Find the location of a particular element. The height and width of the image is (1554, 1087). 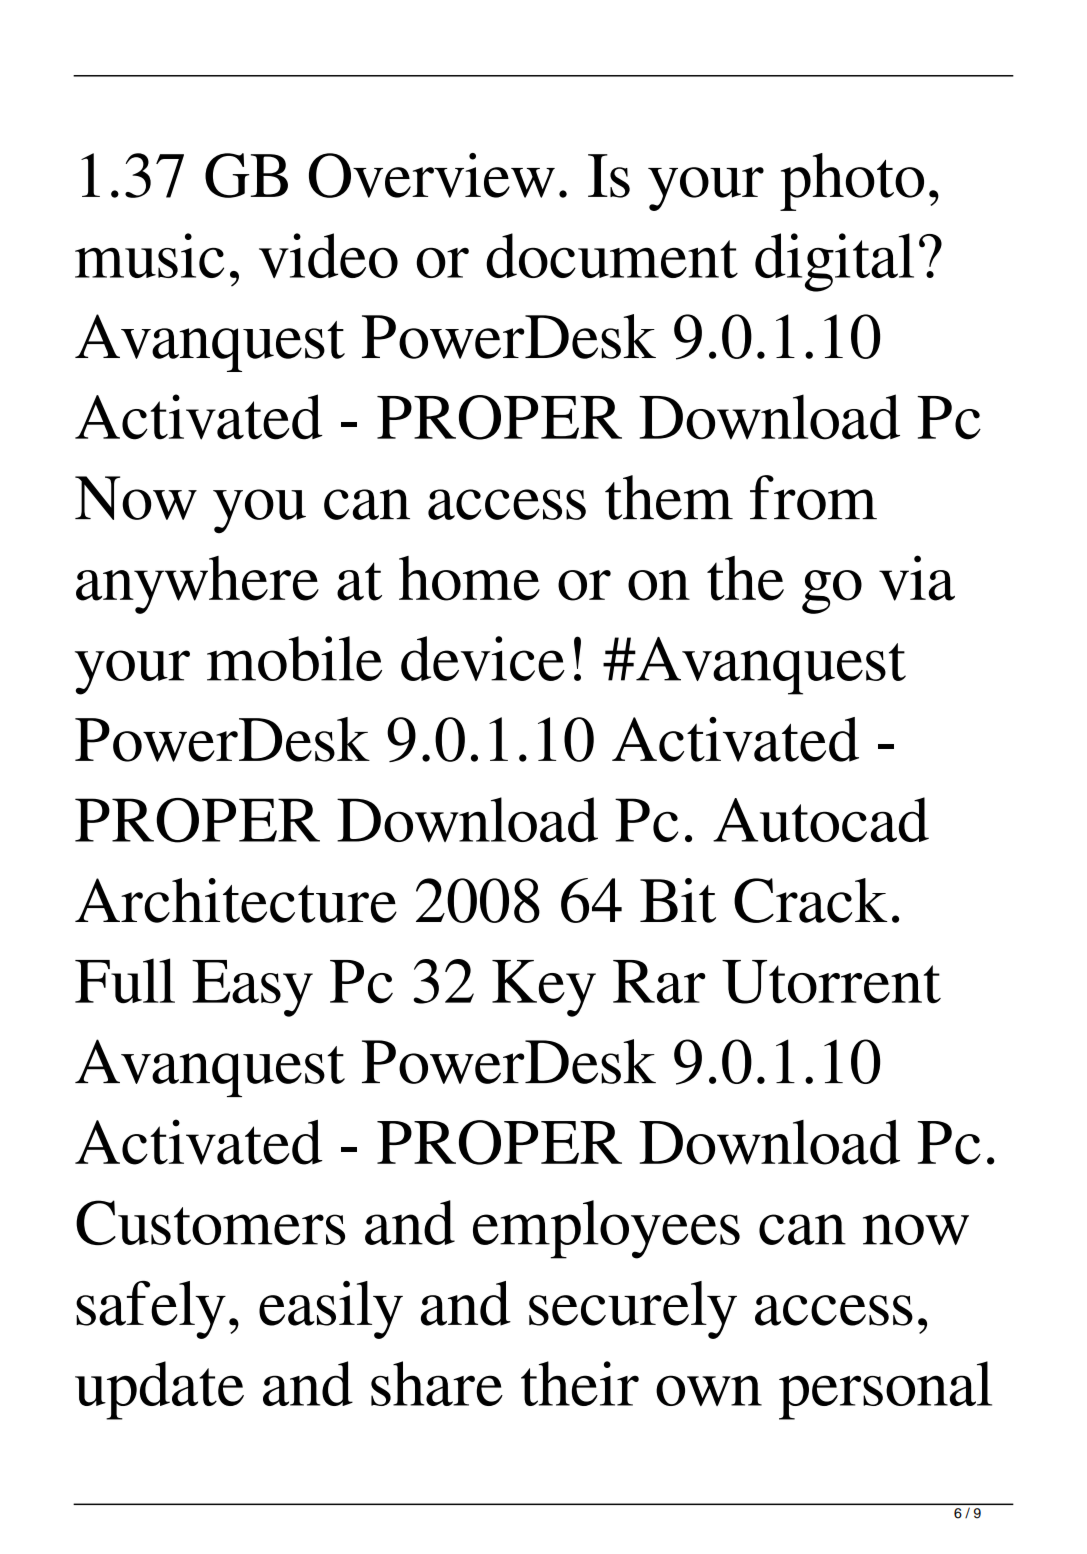

music is located at coordinates (149, 255).
